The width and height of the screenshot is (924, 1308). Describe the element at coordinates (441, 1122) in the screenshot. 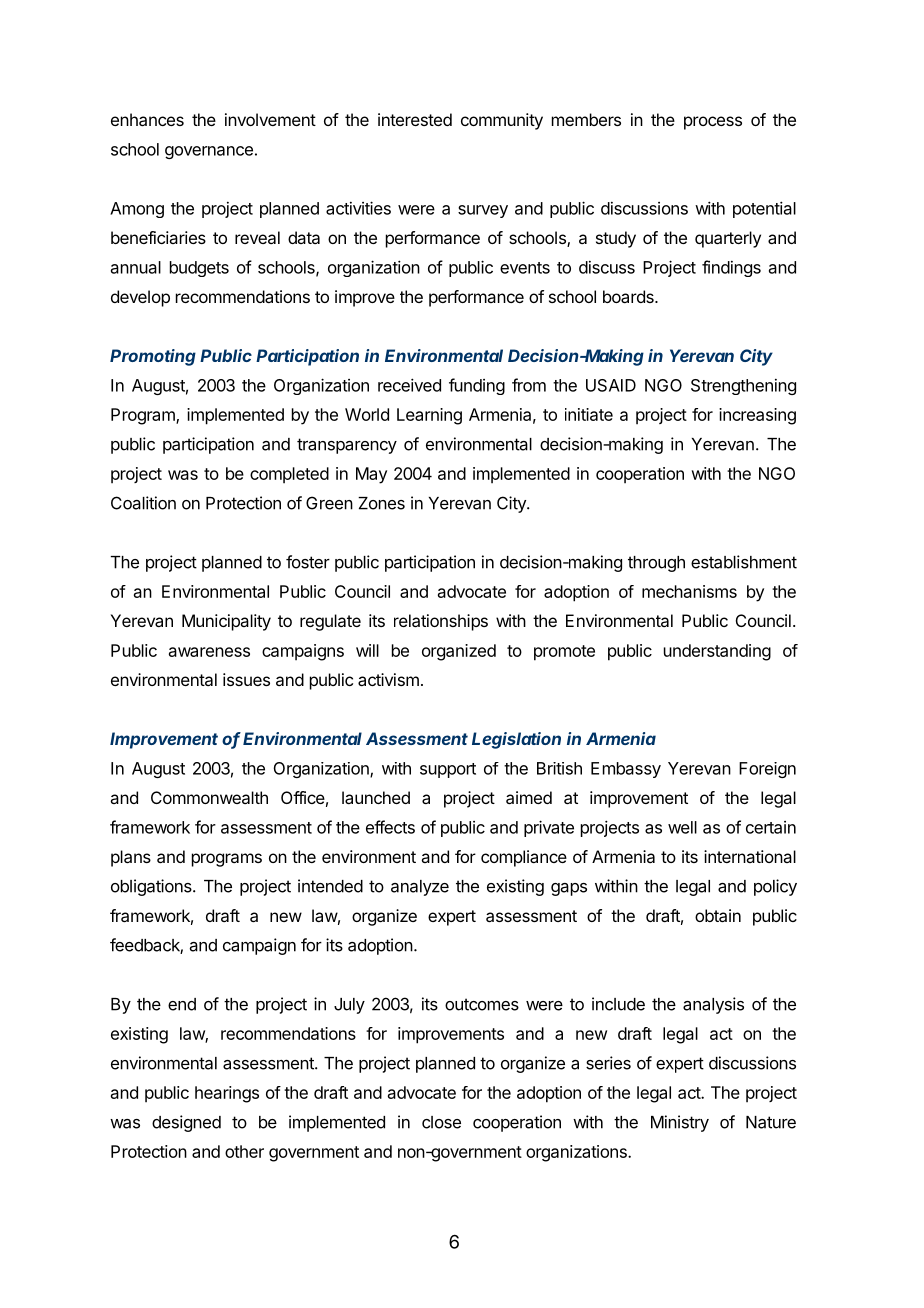

I see `close` at that location.
